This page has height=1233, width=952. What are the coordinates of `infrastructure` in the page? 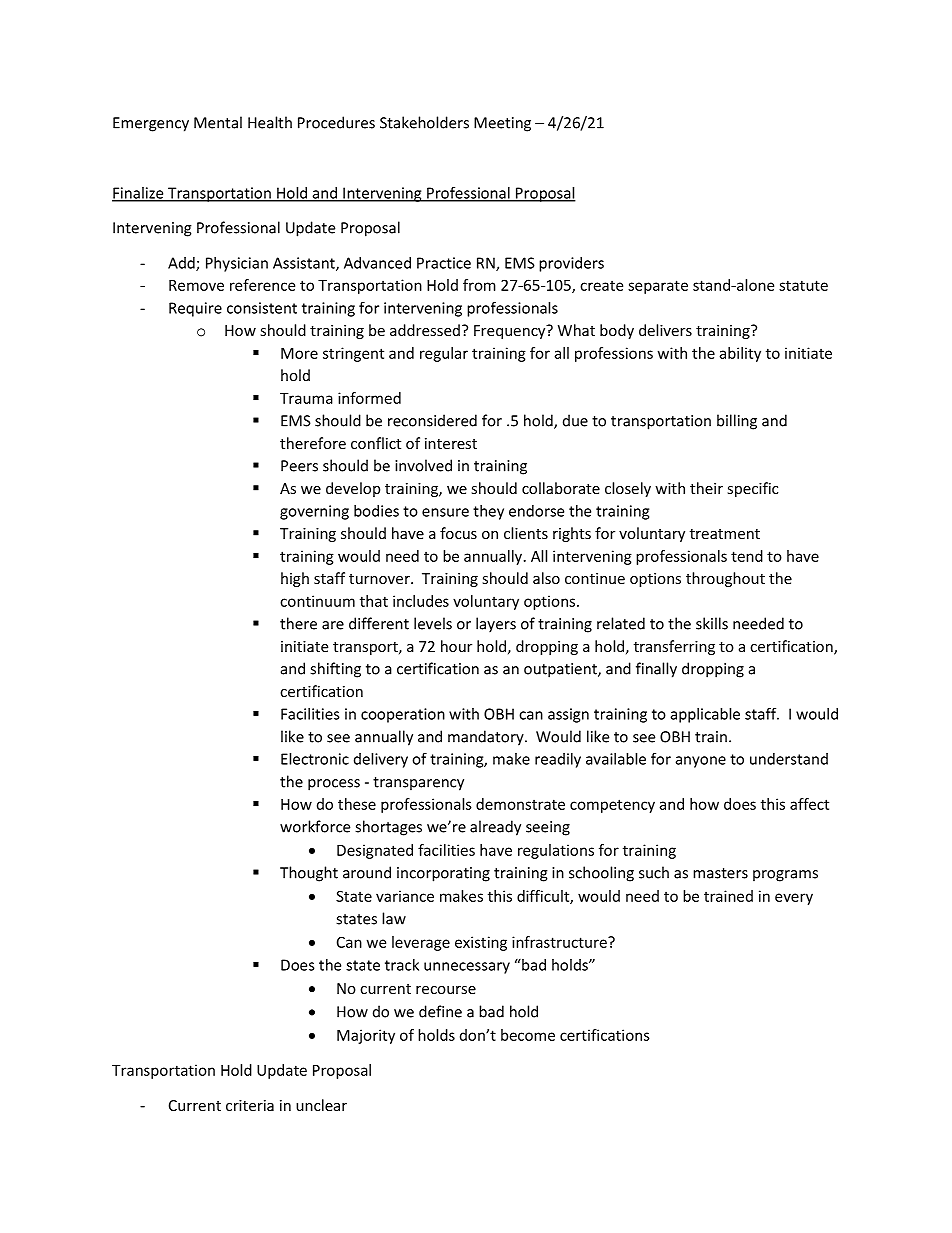 It's located at (560, 942).
